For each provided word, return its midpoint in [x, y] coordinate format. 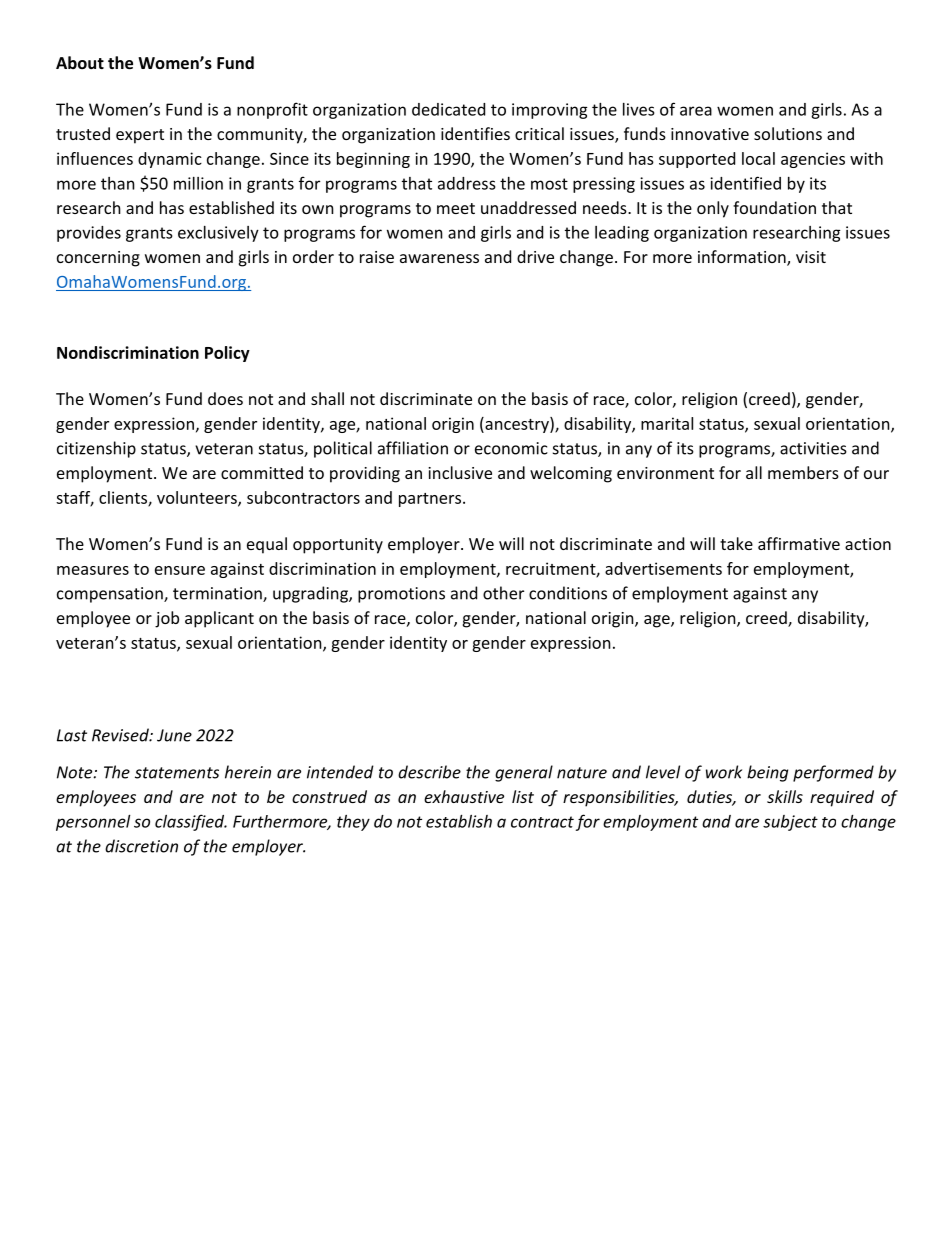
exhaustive [464, 796]
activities [813, 448]
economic [511, 448]
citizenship [96, 449]
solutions [788, 133]
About [80, 62]
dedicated [448, 109]
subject [790, 823]
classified [190, 822]
